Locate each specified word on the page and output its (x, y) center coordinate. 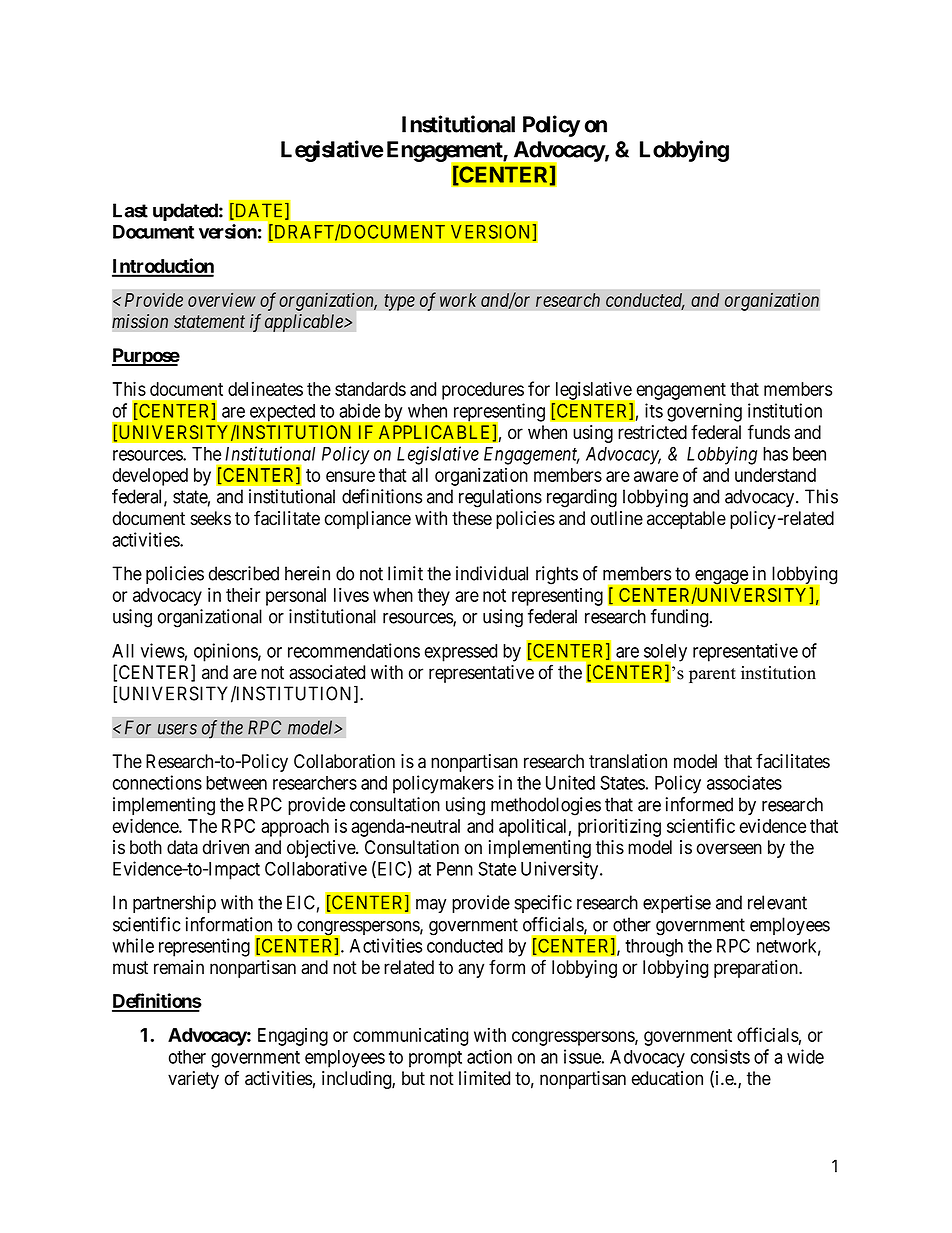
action (489, 1056)
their (243, 594)
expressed (461, 653)
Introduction (163, 267)
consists (720, 1056)
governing (704, 412)
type (399, 302)
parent (712, 675)
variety (193, 1080)
